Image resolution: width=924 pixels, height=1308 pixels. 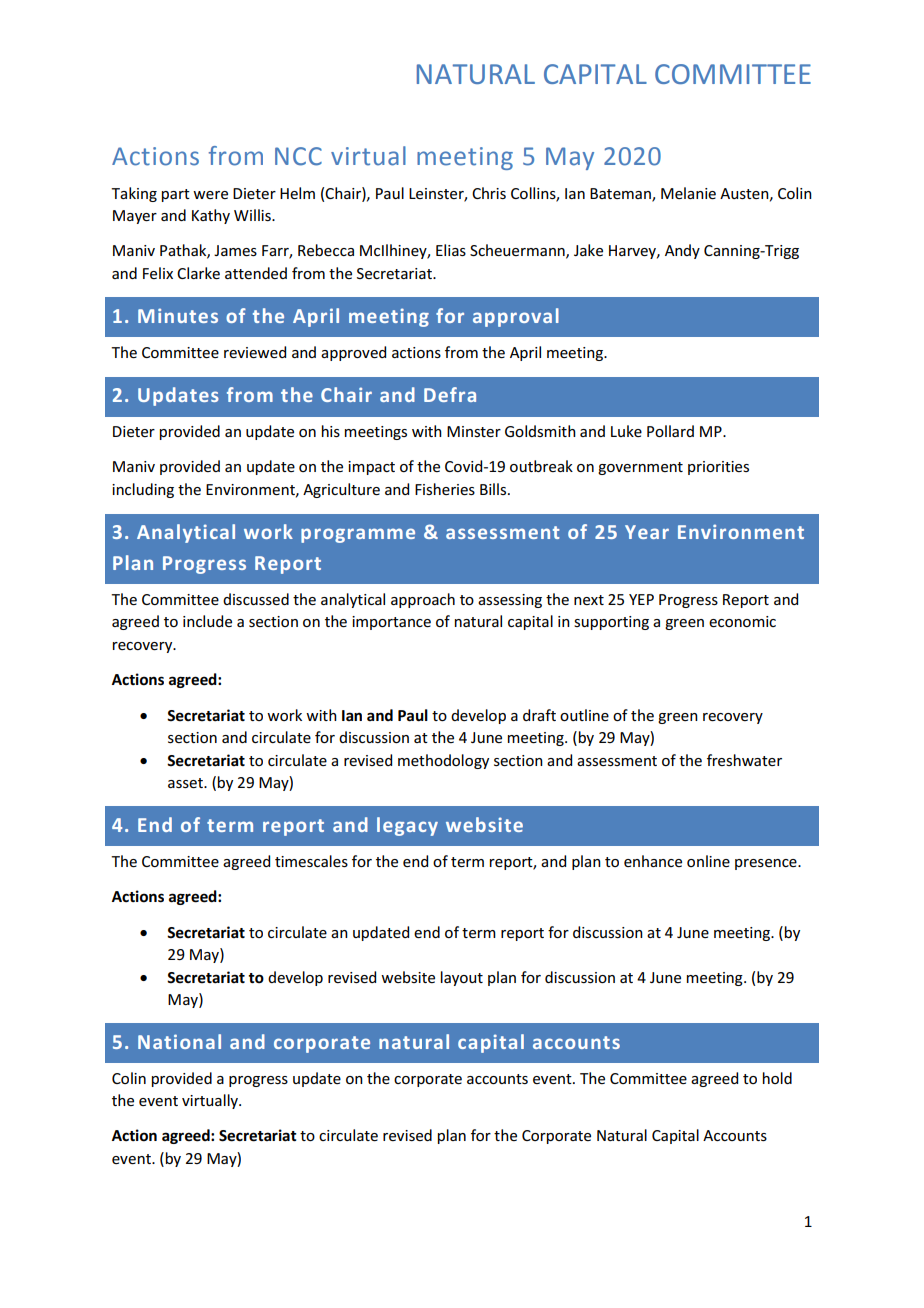 I want to click on Pollard, so click(x=670, y=431).
